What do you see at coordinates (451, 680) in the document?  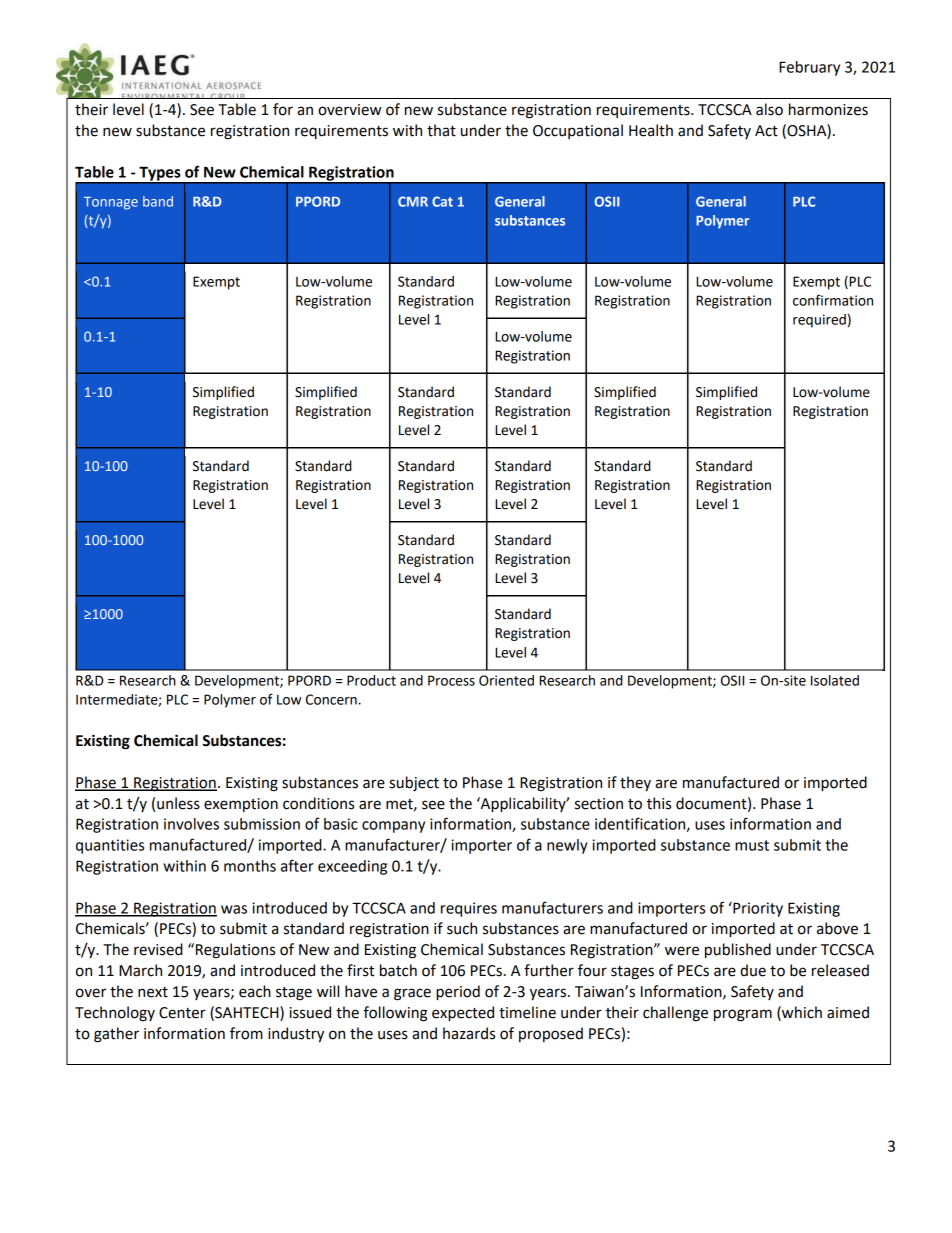 I see `Process` at bounding box center [451, 680].
